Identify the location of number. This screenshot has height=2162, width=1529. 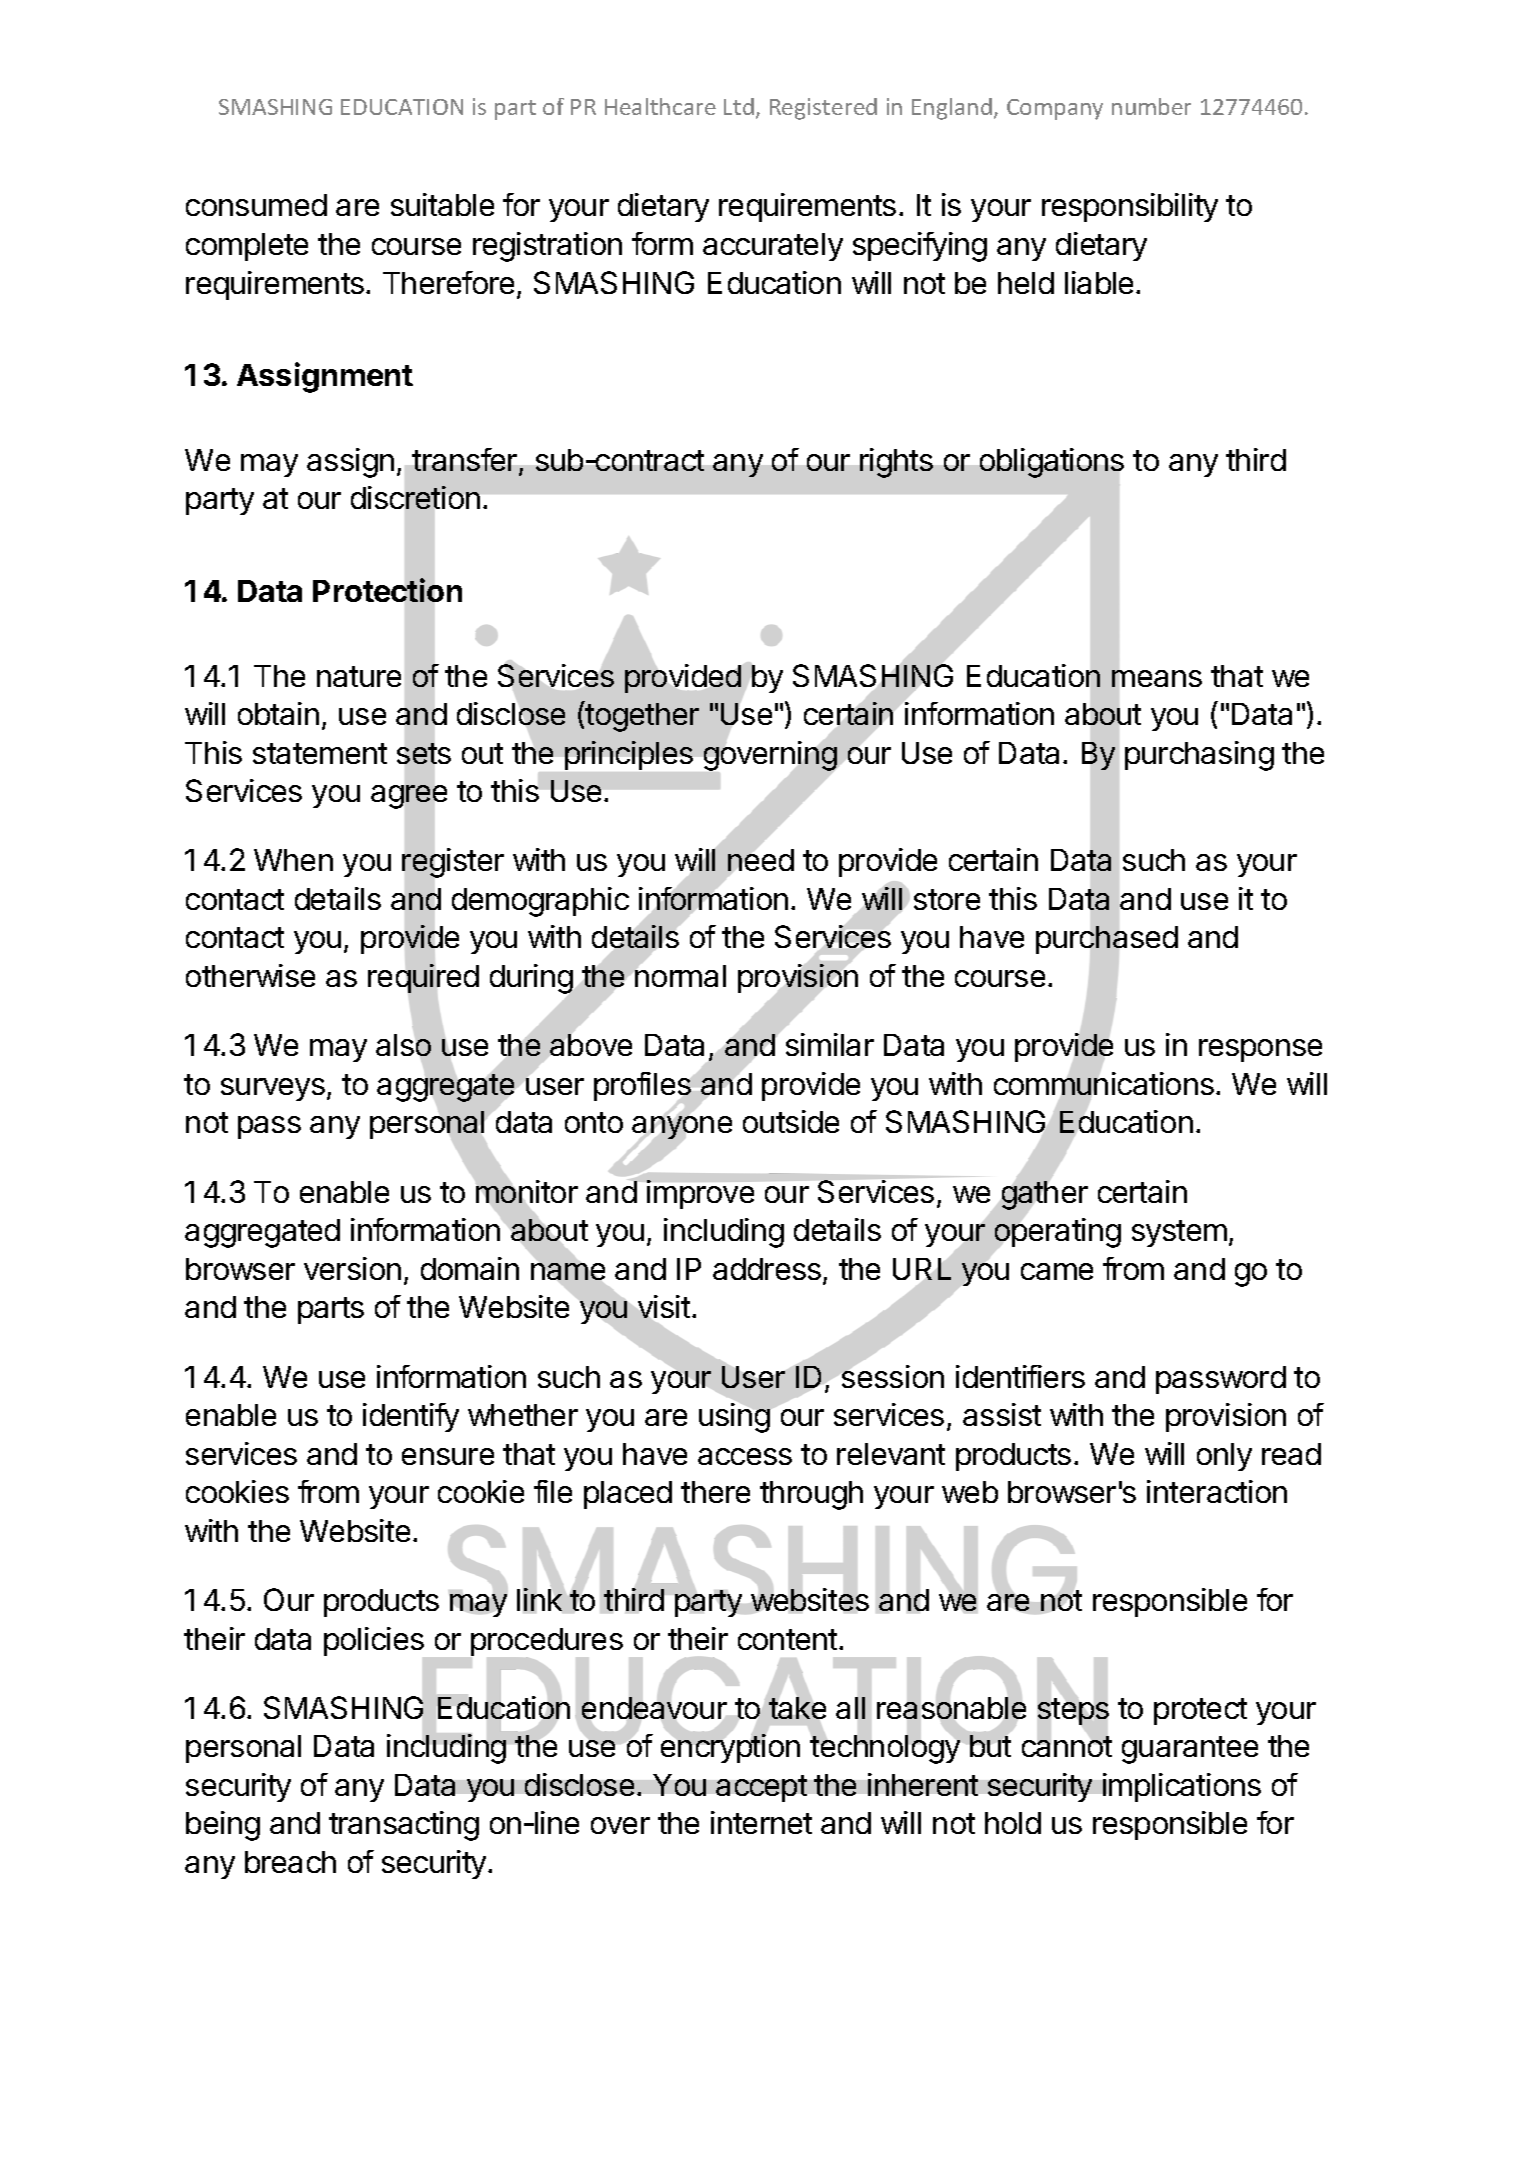
(1151, 106).
